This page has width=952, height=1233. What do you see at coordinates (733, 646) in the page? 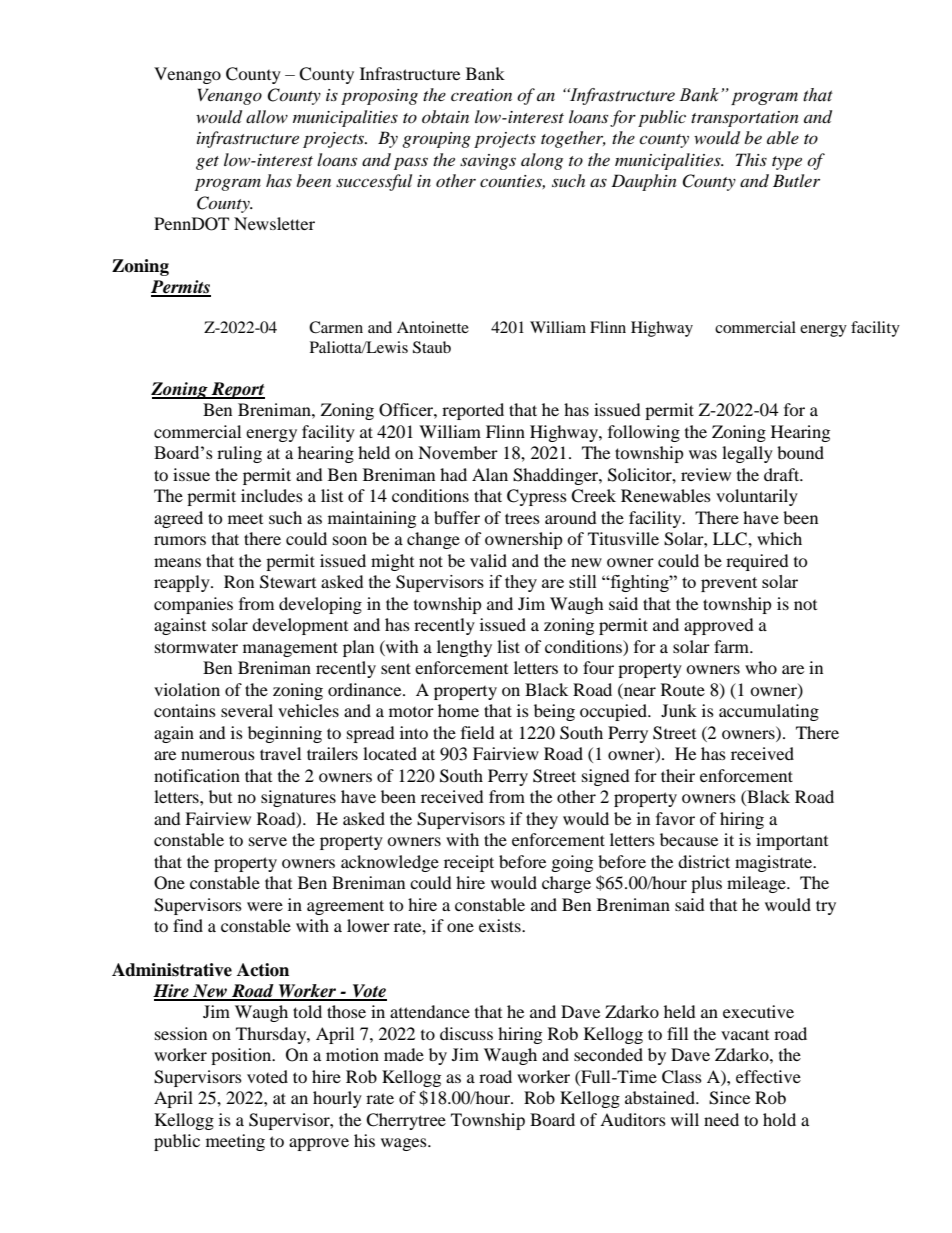
I see `farm` at bounding box center [733, 646].
